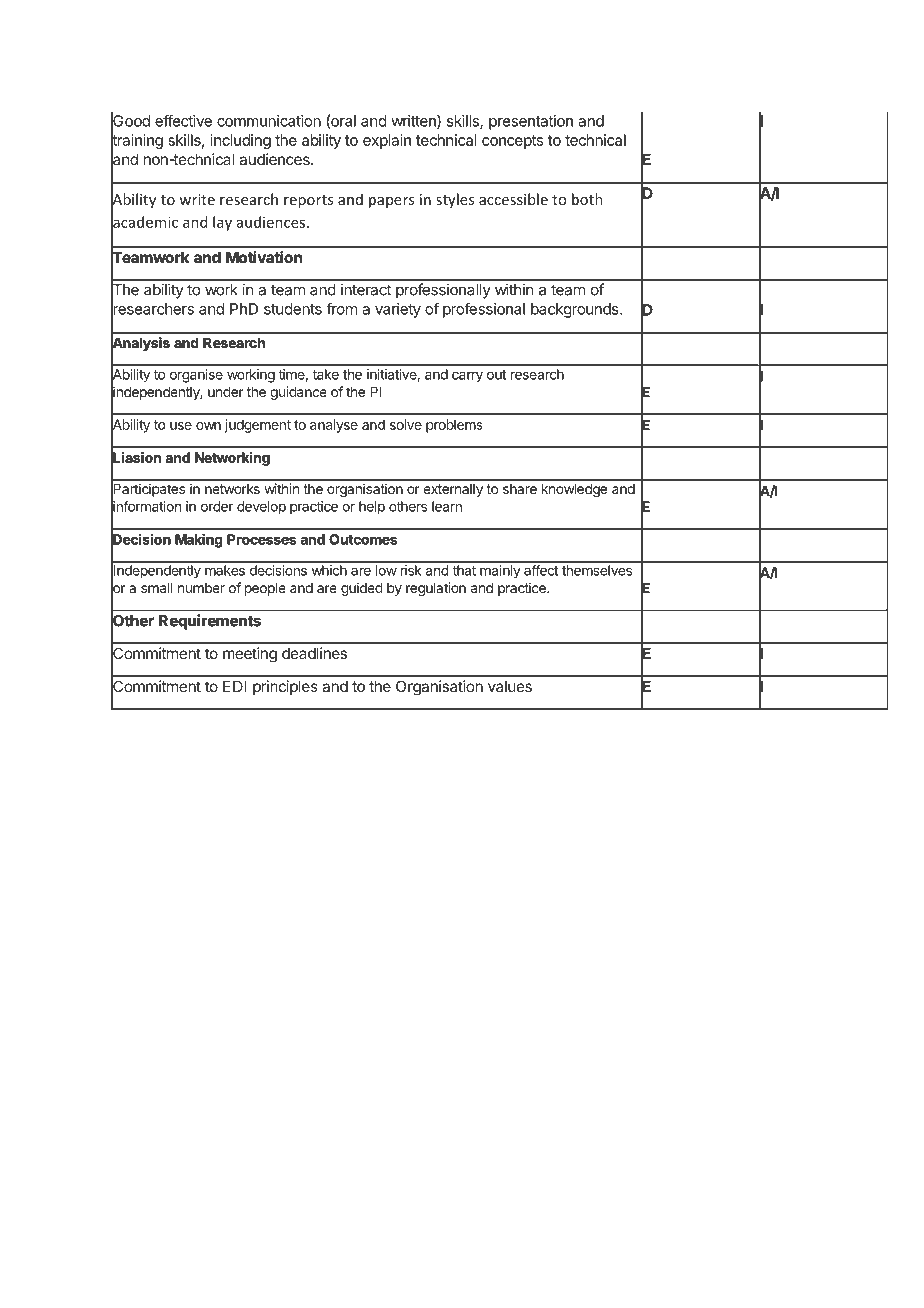 The image size is (924, 1308). What do you see at coordinates (447, 506) in the image?
I see `learn` at bounding box center [447, 506].
